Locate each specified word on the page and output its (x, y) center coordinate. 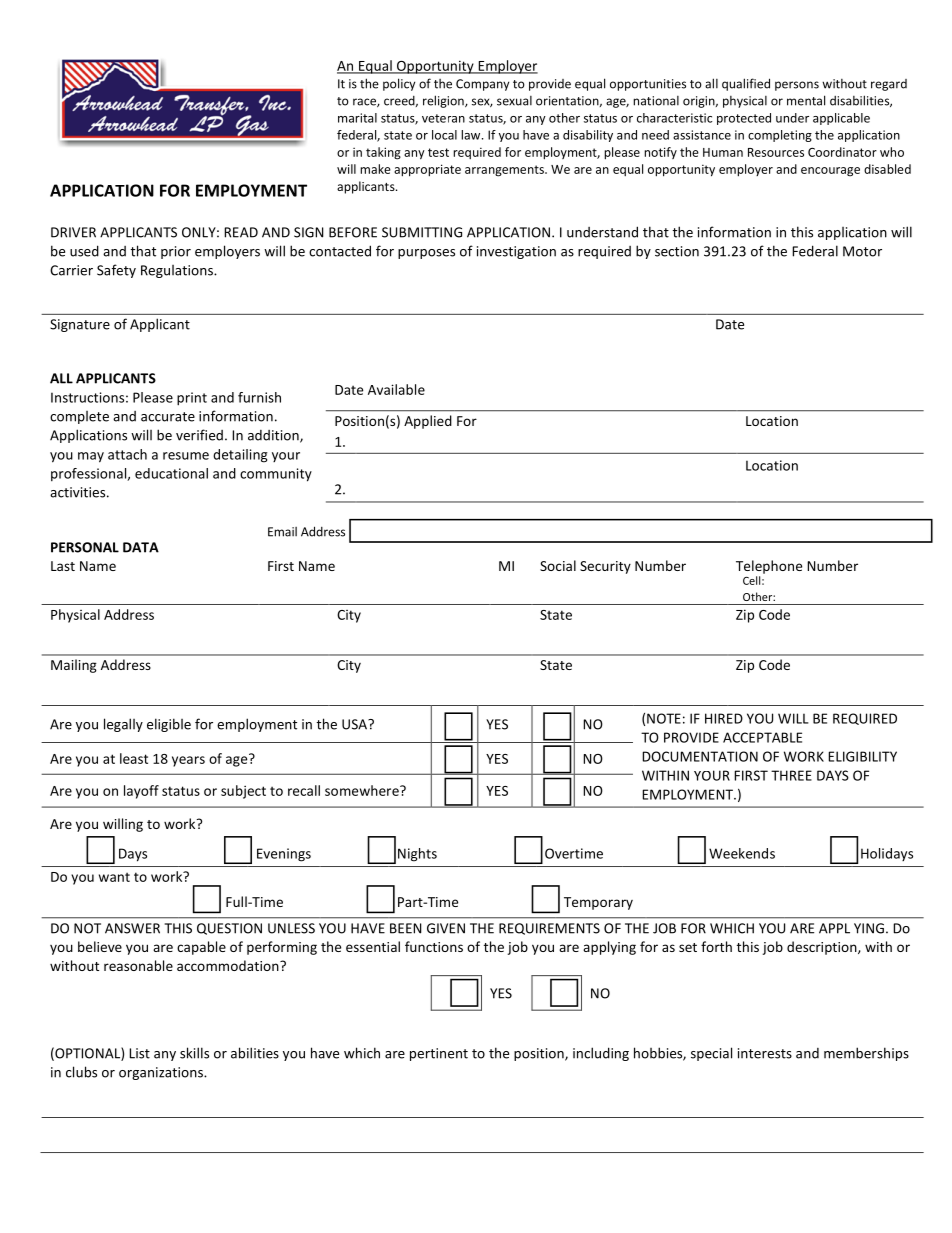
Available (396, 389)
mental (806, 100)
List (139, 1053)
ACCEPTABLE (762, 737)
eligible (169, 725)
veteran (443, 118)
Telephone (769, 567)
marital (357, 118)
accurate (168, 417)
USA (355, 724)
